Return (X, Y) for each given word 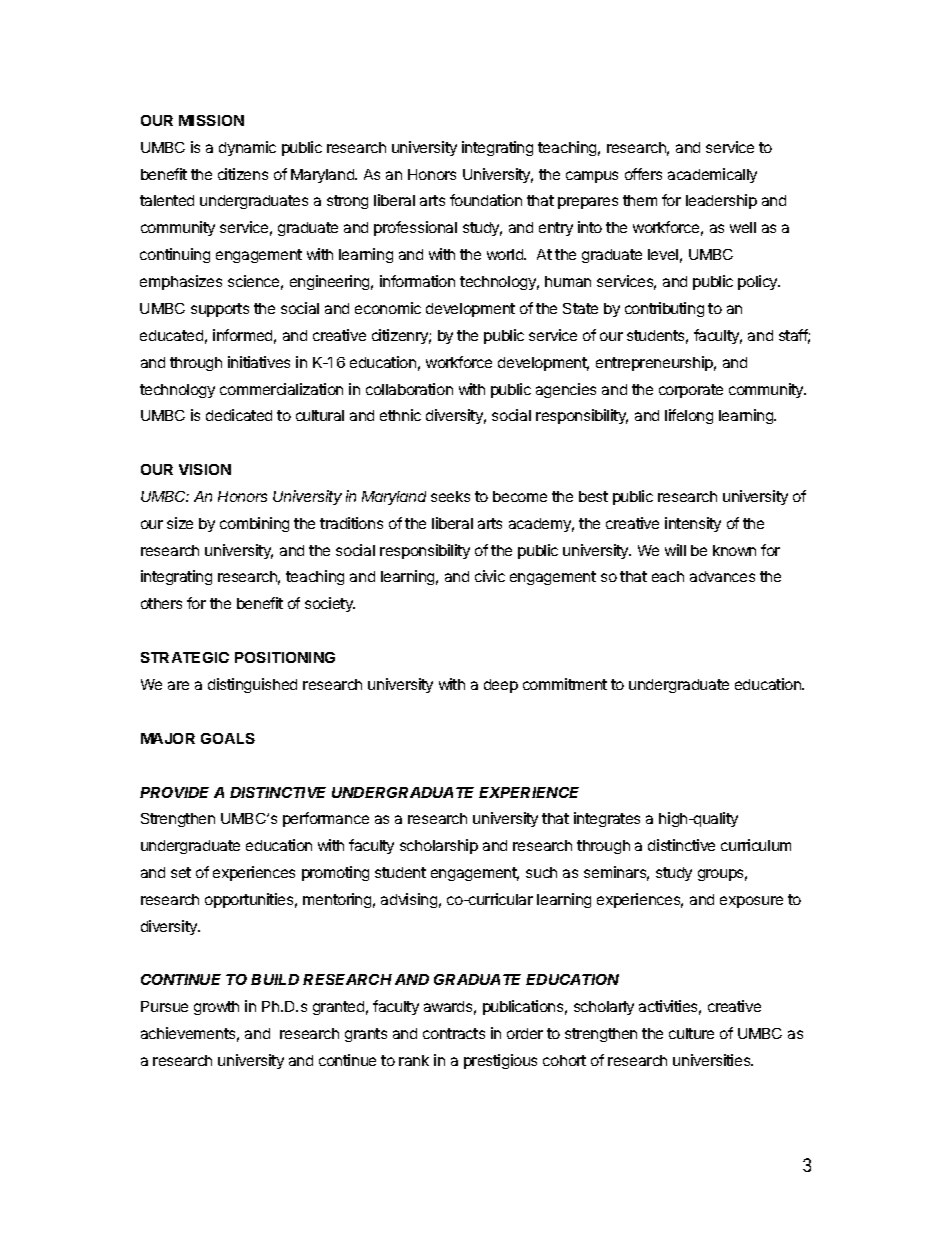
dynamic (247, 148)
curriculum (756, 845)
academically (712, 175)
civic (490, 576)
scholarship (439, 846)
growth (216, 1008)
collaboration (409, 389)
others (161, 603)
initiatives (259, 362)
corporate (691, 391)
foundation (486, 200)
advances (722, 576)
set (181, 872)
